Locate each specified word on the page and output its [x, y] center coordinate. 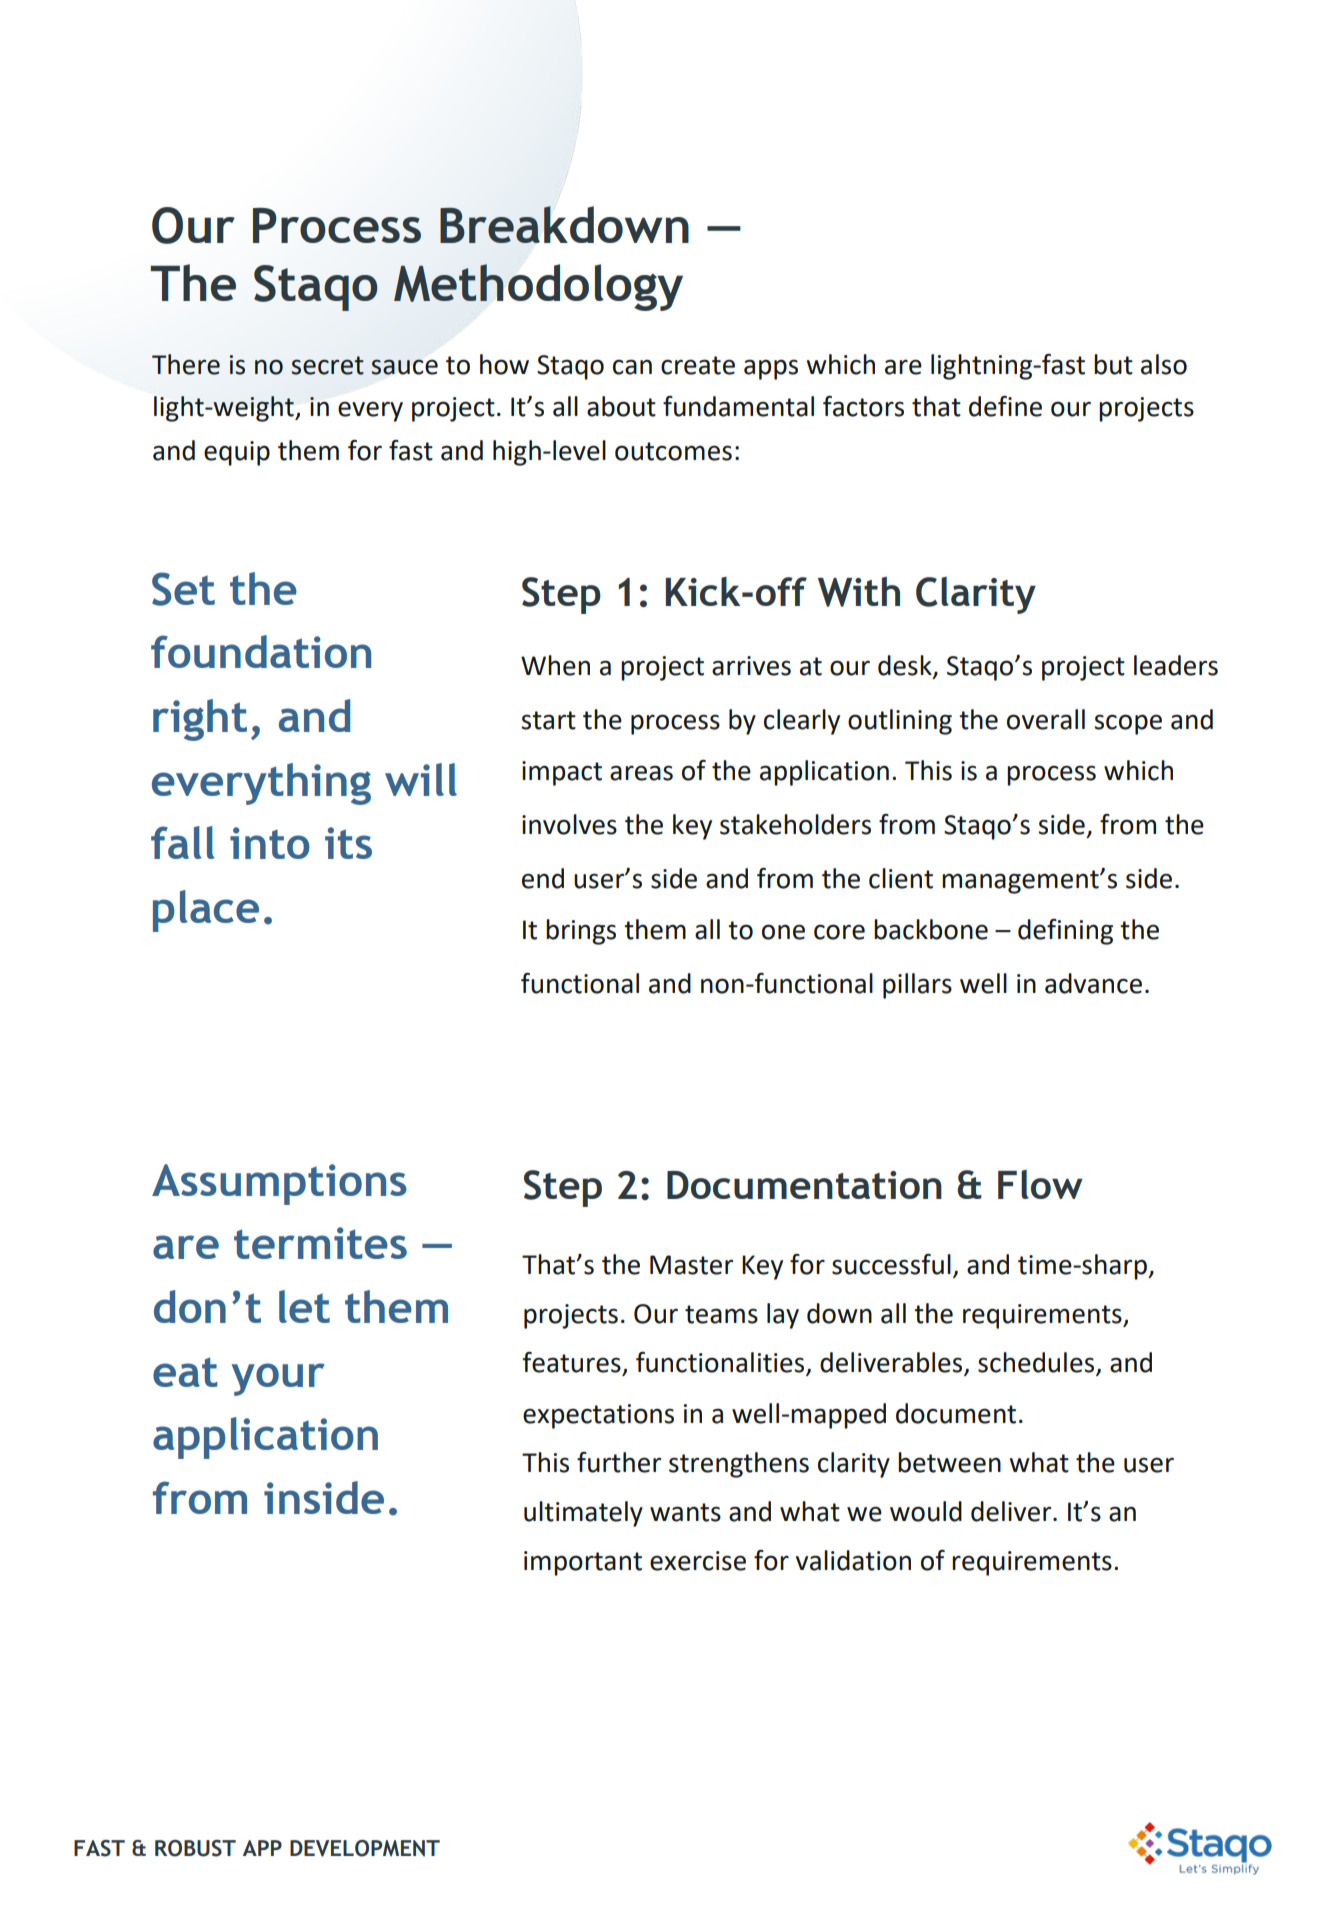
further [619, 1462]
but [1113, 364]
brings [581, 932]
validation [853, 1560]
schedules [1036, 1362]
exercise [698, 1561]
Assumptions [279, 1184]
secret [327, 365]
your [278, 1379]
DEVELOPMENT [365, 1848]
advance [1093, 983]
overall [1046, 719]
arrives [751, 666]
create [698, 365]
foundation [261, 651]
